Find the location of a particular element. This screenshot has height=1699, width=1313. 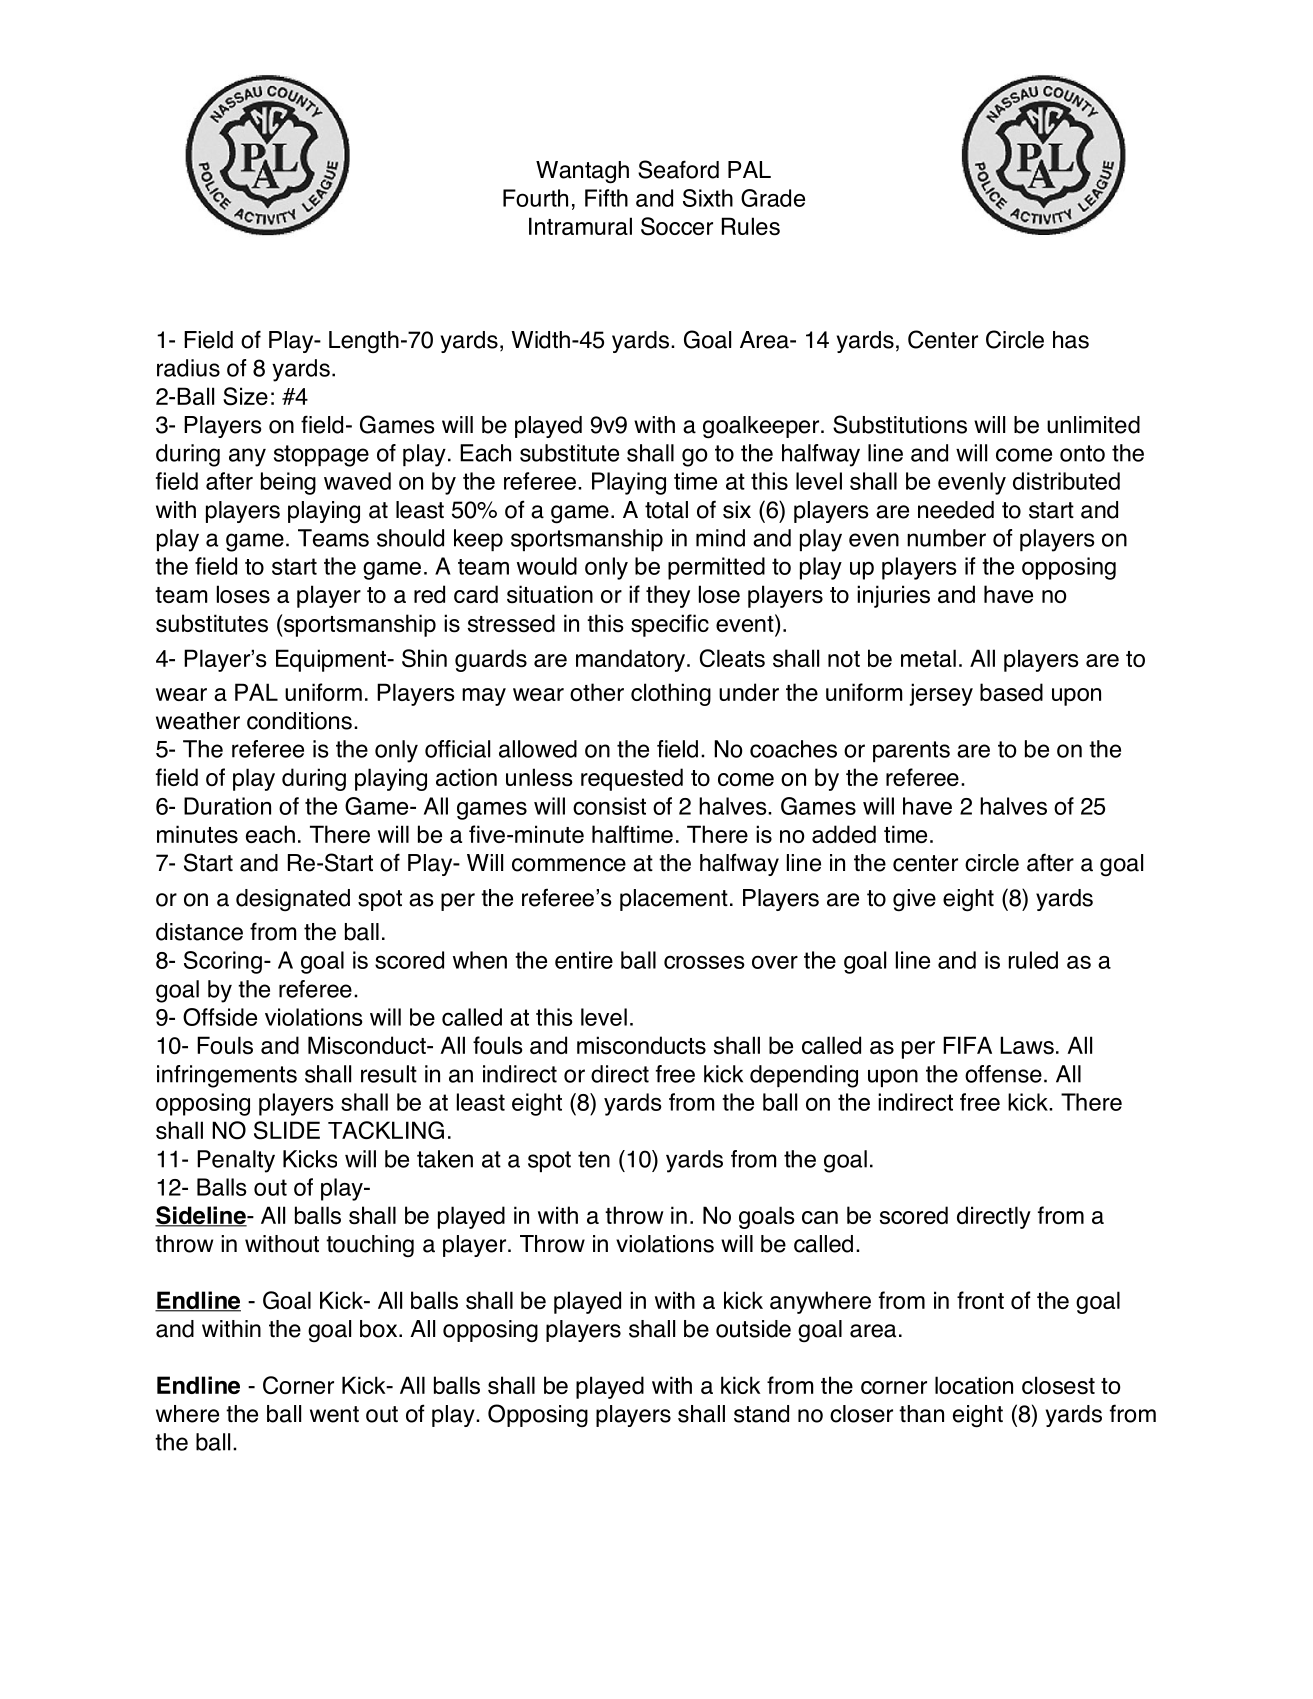

consist is located at coordinates (609, 806).
